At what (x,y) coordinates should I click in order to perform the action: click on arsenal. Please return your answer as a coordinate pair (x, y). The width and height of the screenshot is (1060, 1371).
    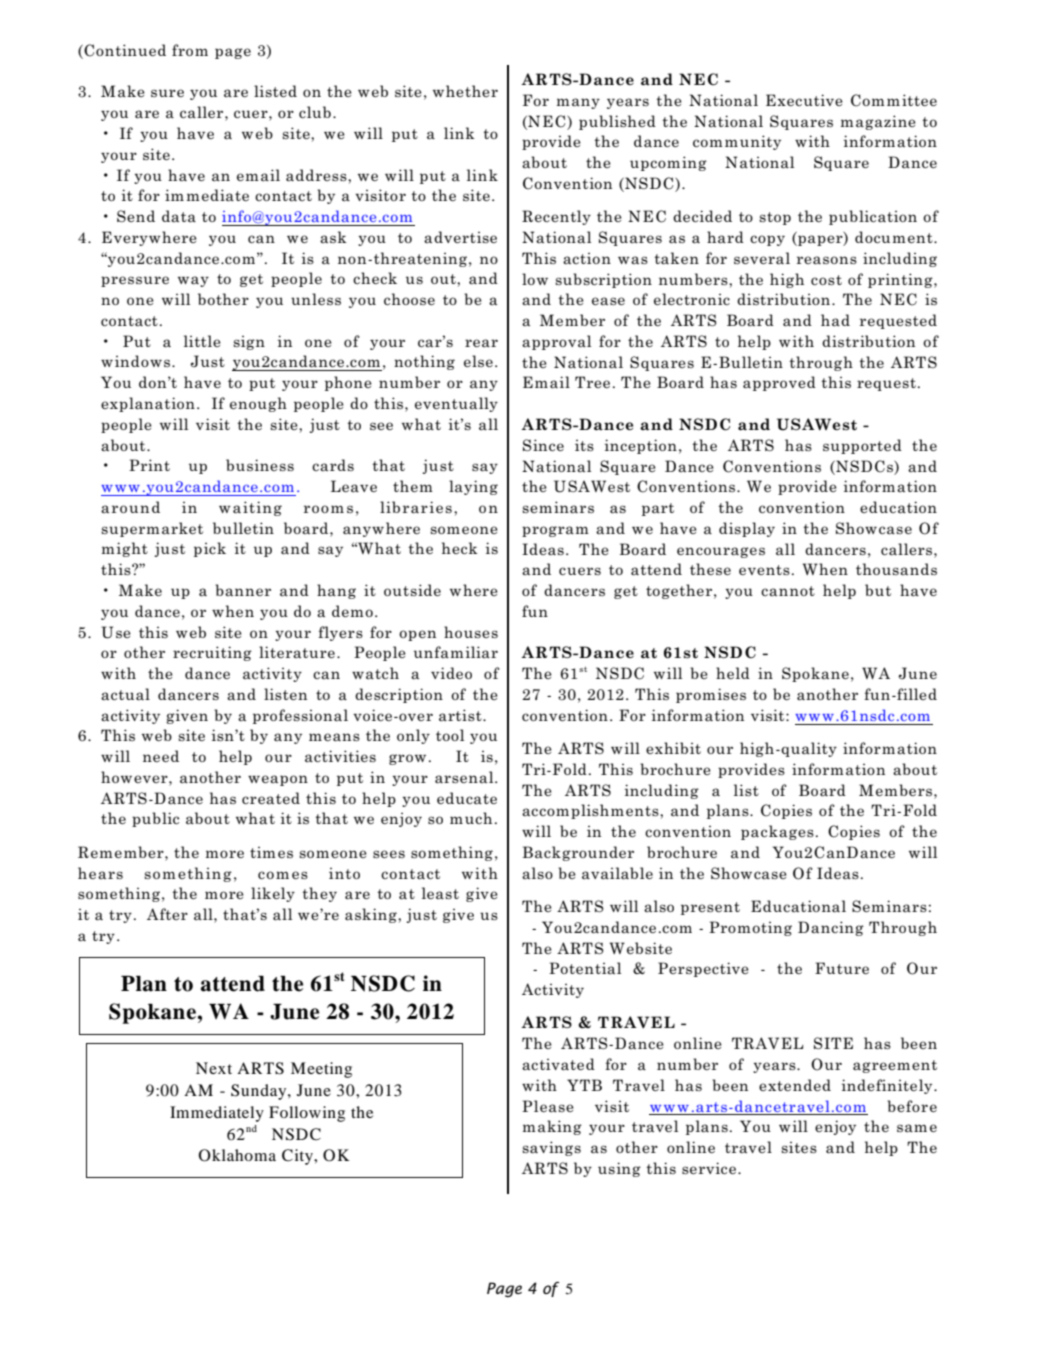
    Looking at the image, I should click on (465, 777).
